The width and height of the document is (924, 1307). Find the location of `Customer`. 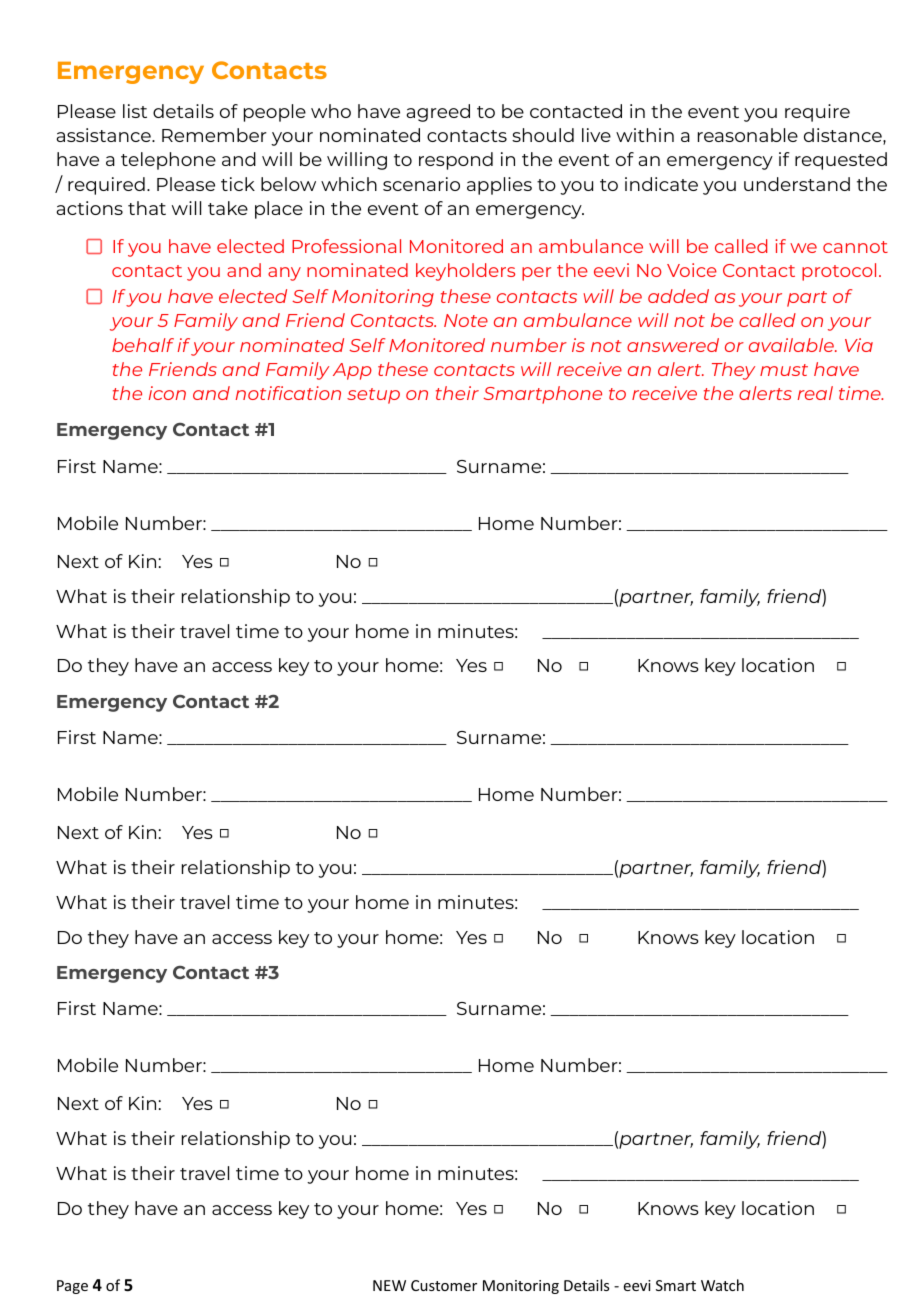

Customer is located at coordinates (444, 1285).
